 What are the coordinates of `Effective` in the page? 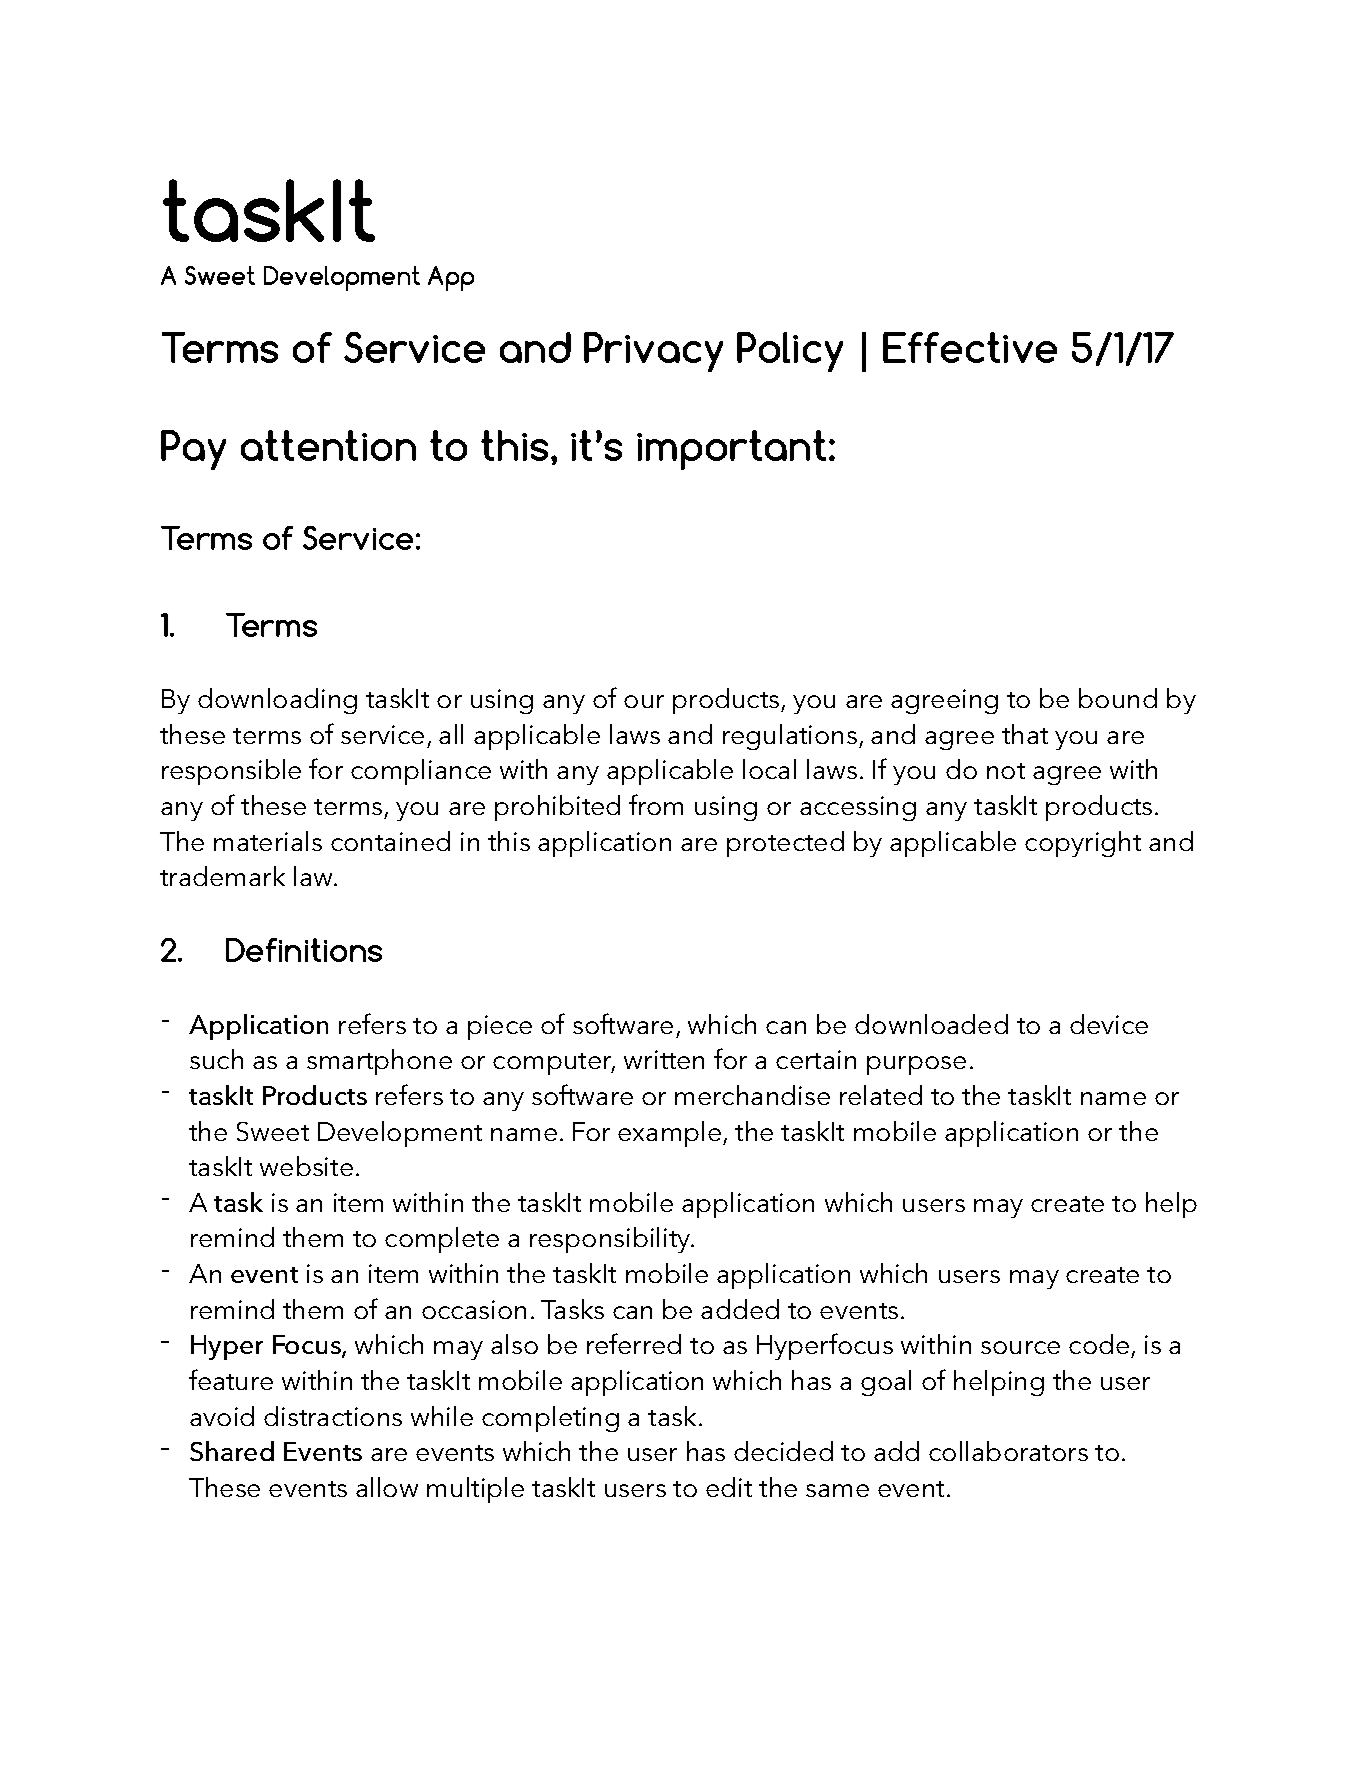 It's located at (970, 347).
